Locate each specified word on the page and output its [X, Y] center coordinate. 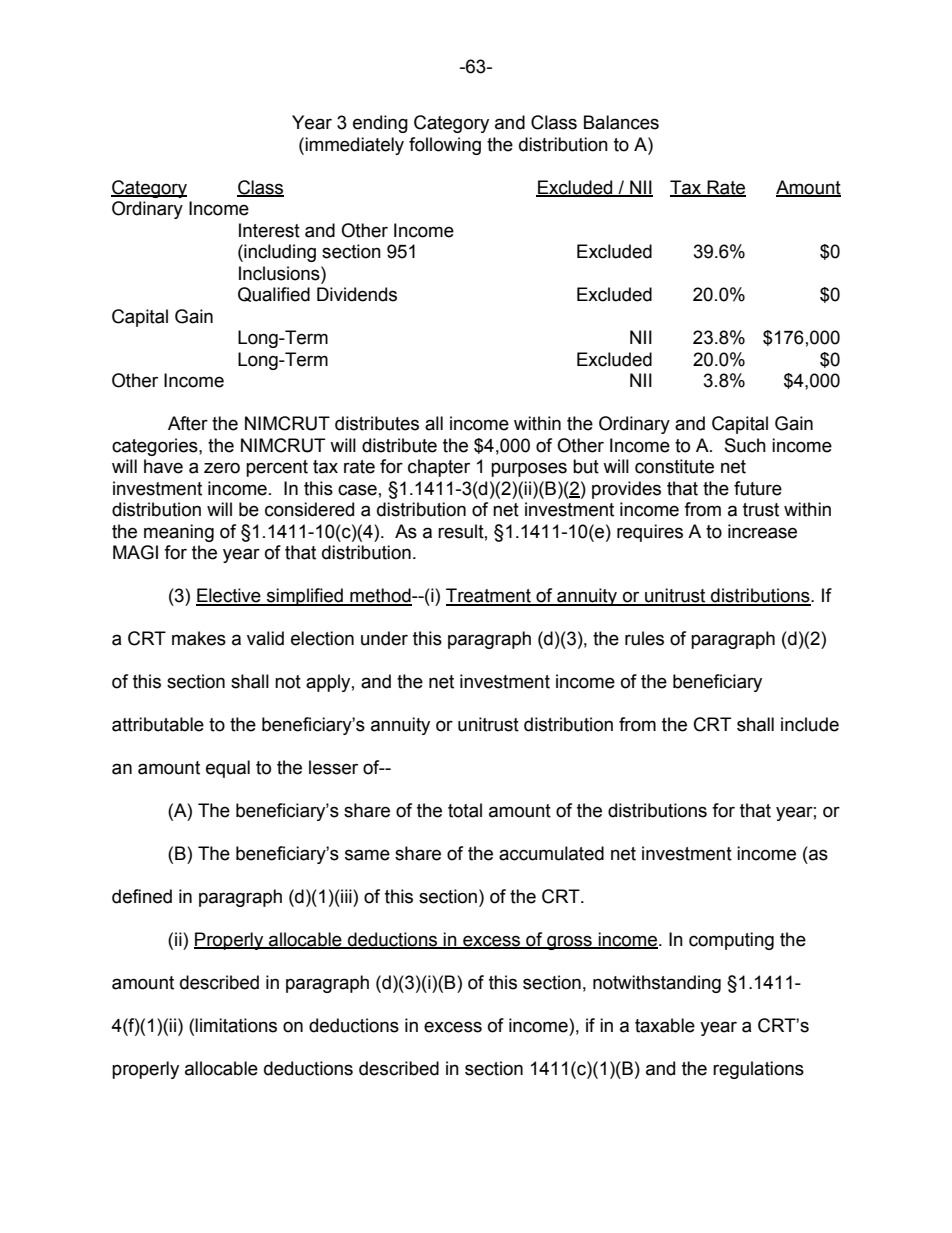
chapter [439, 468]
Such [745, 445]
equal [228, 769]
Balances [621, 122]
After [188, 423]
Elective [229, 596]
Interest [269, 230]
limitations [236, 1025]
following [445, 146]
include [810, 724]
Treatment [489, 596]
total [465, 810]
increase [762, 531]
